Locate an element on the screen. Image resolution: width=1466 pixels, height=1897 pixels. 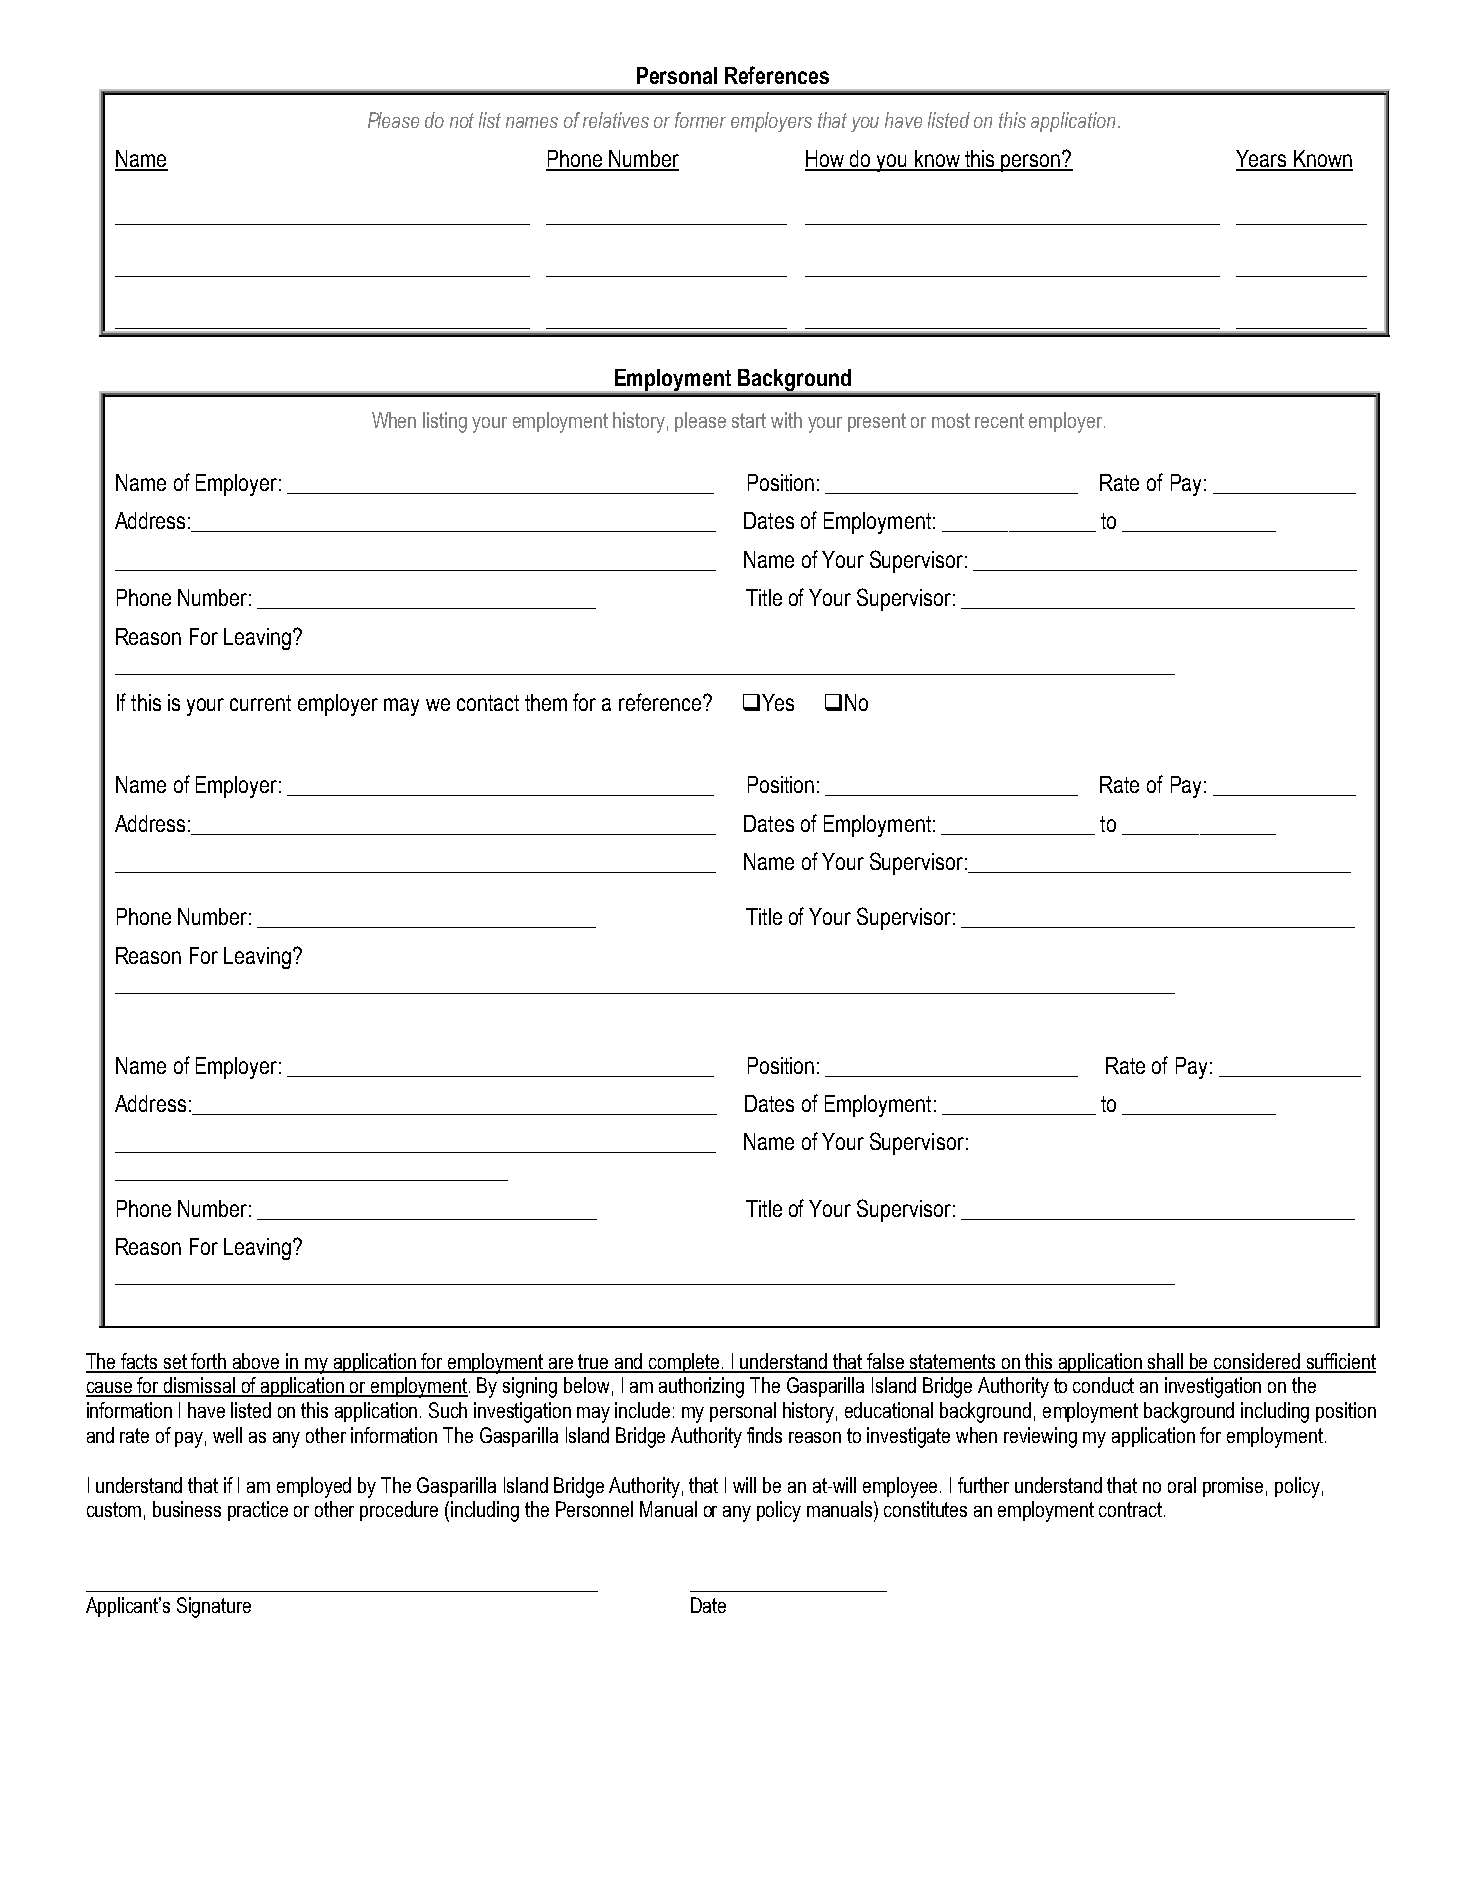
not is located at coordinates (462, 120).
